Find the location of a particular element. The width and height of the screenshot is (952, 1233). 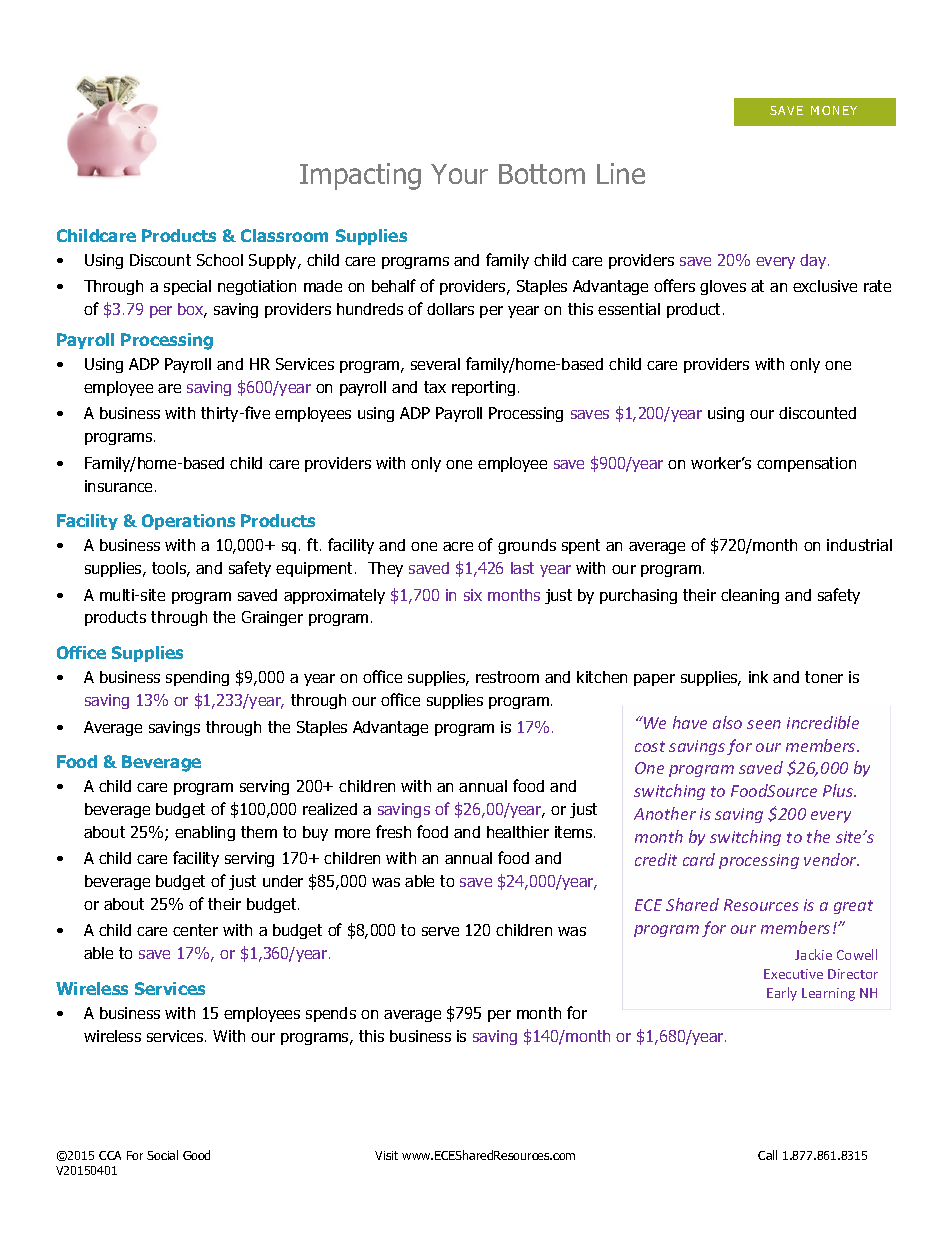

Your is located at coordinates (459, 174).
